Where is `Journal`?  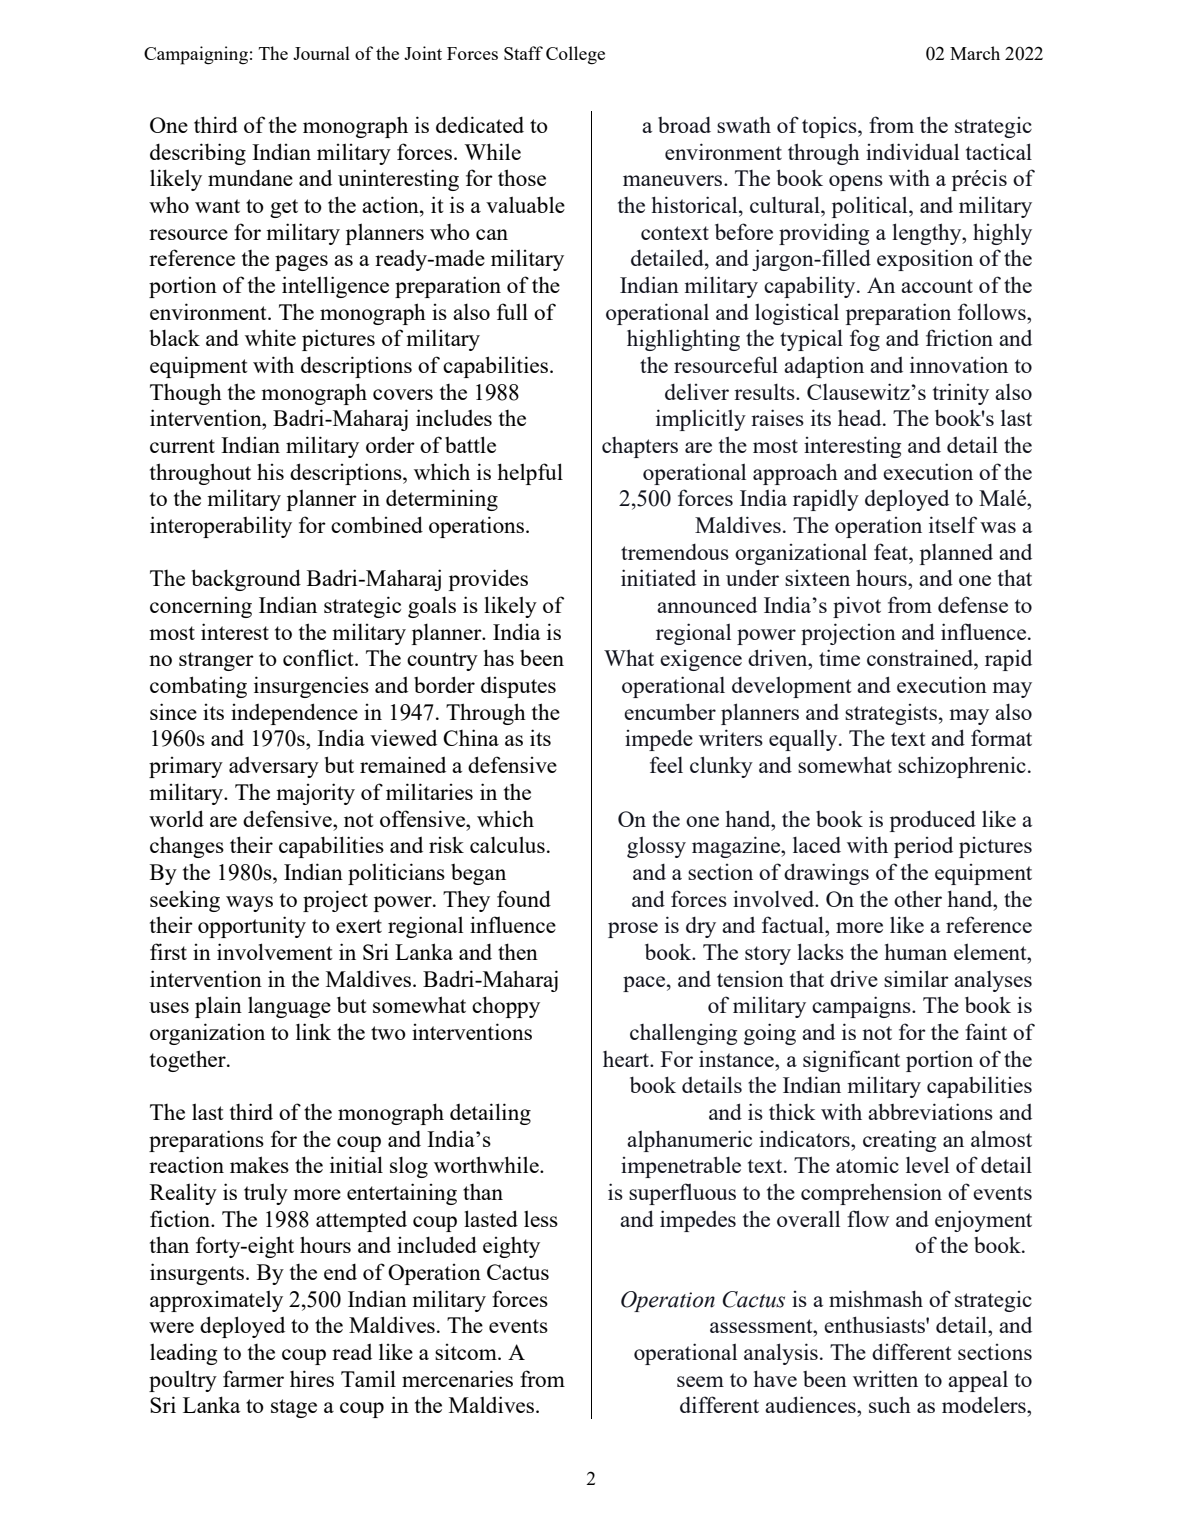 Journal is located at coordinates (321, 53).
